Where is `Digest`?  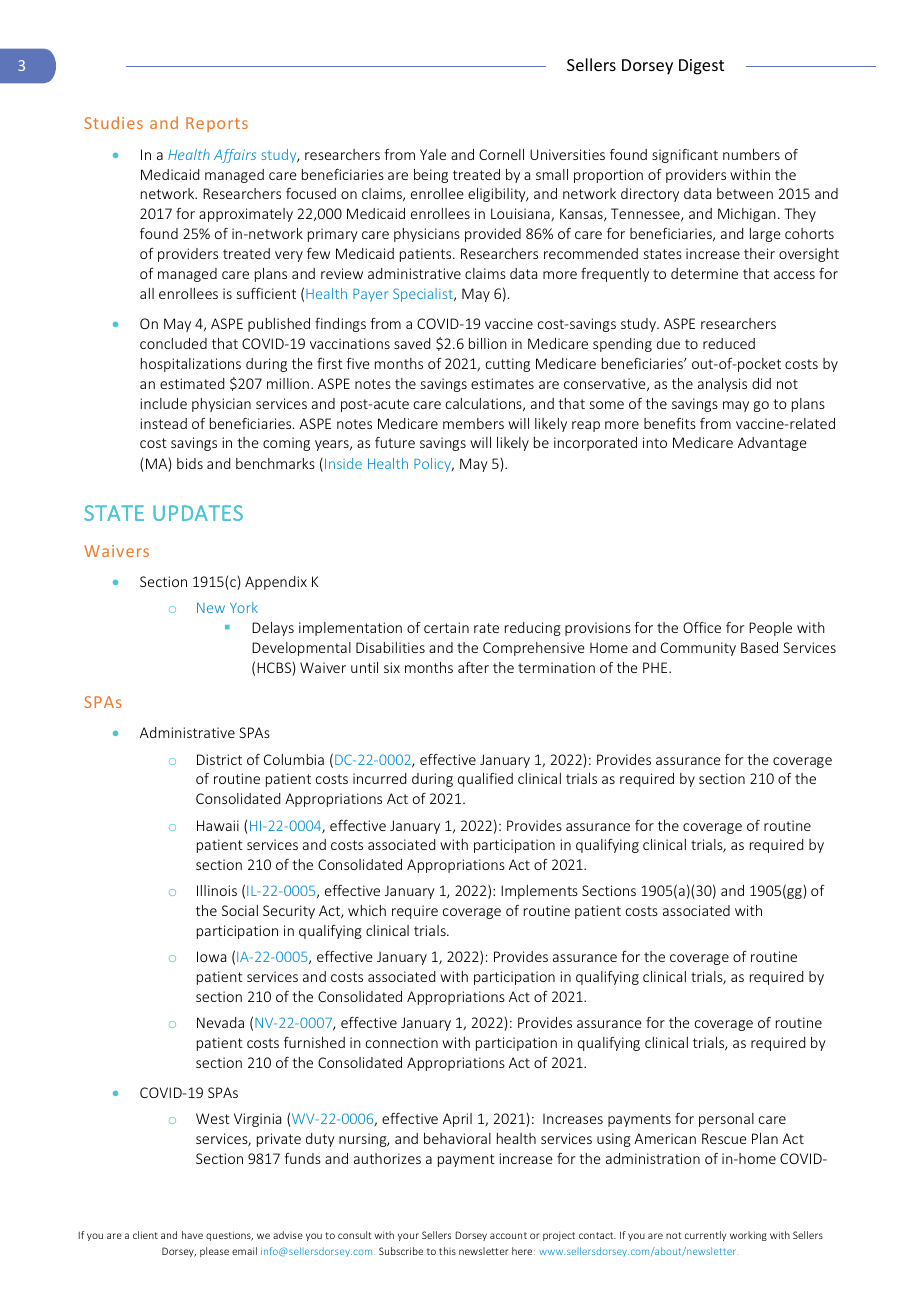 Digest is located at coordinates (701, 67).
